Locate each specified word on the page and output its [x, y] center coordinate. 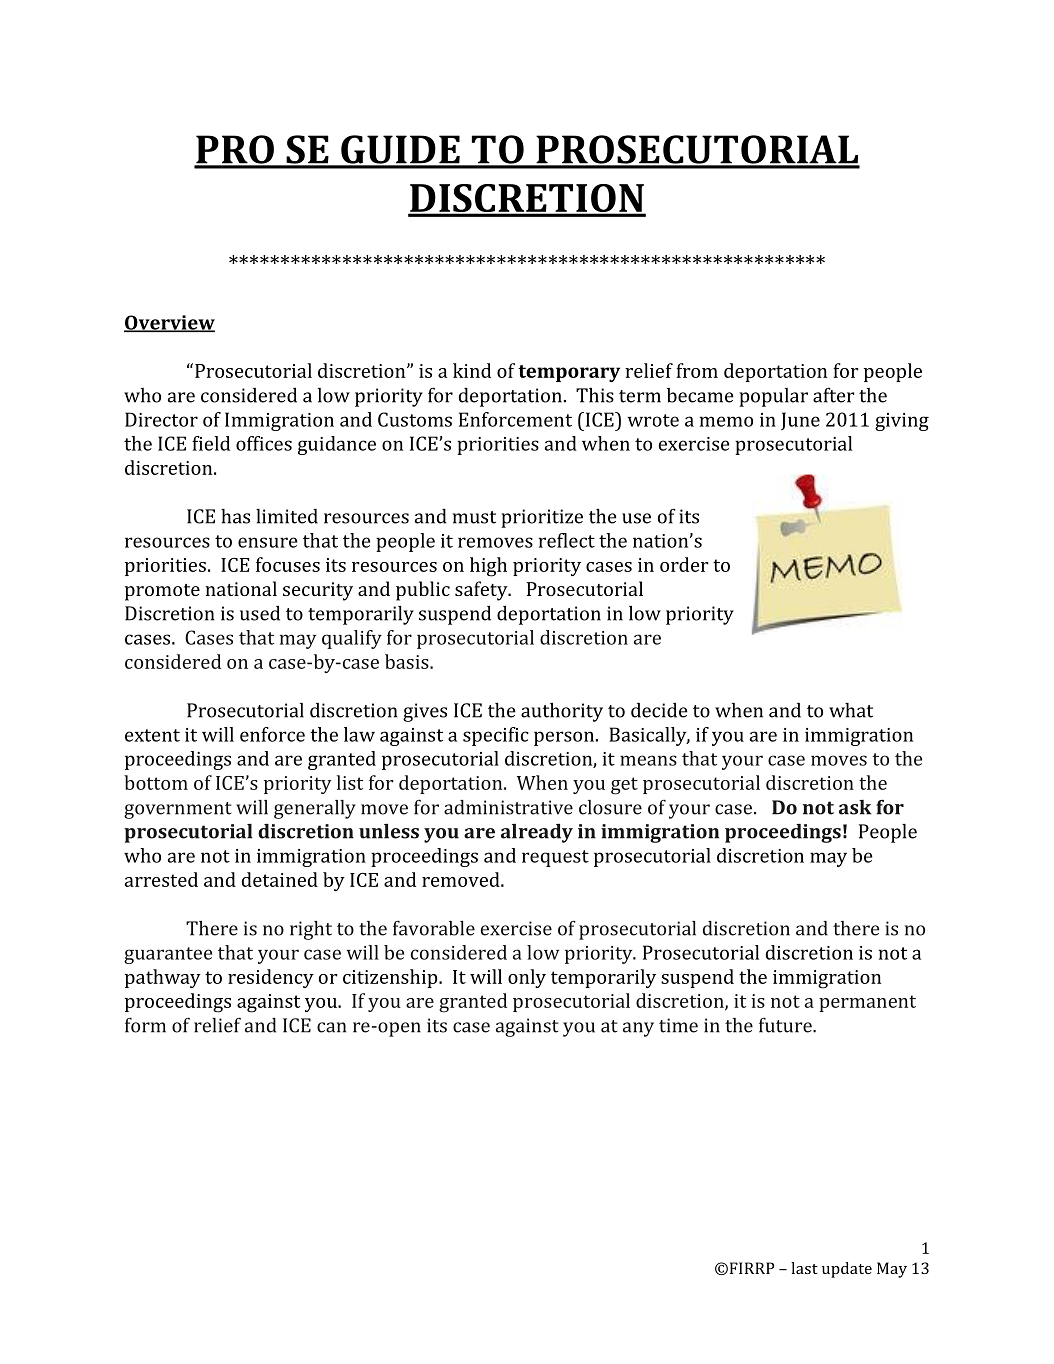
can [331, 1027]
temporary [569, 373]
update [847, 1270]
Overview [169, 323]
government [178, 810]
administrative [508, 807]
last [804, 1268]
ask [855, 807]
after [834, 395]
